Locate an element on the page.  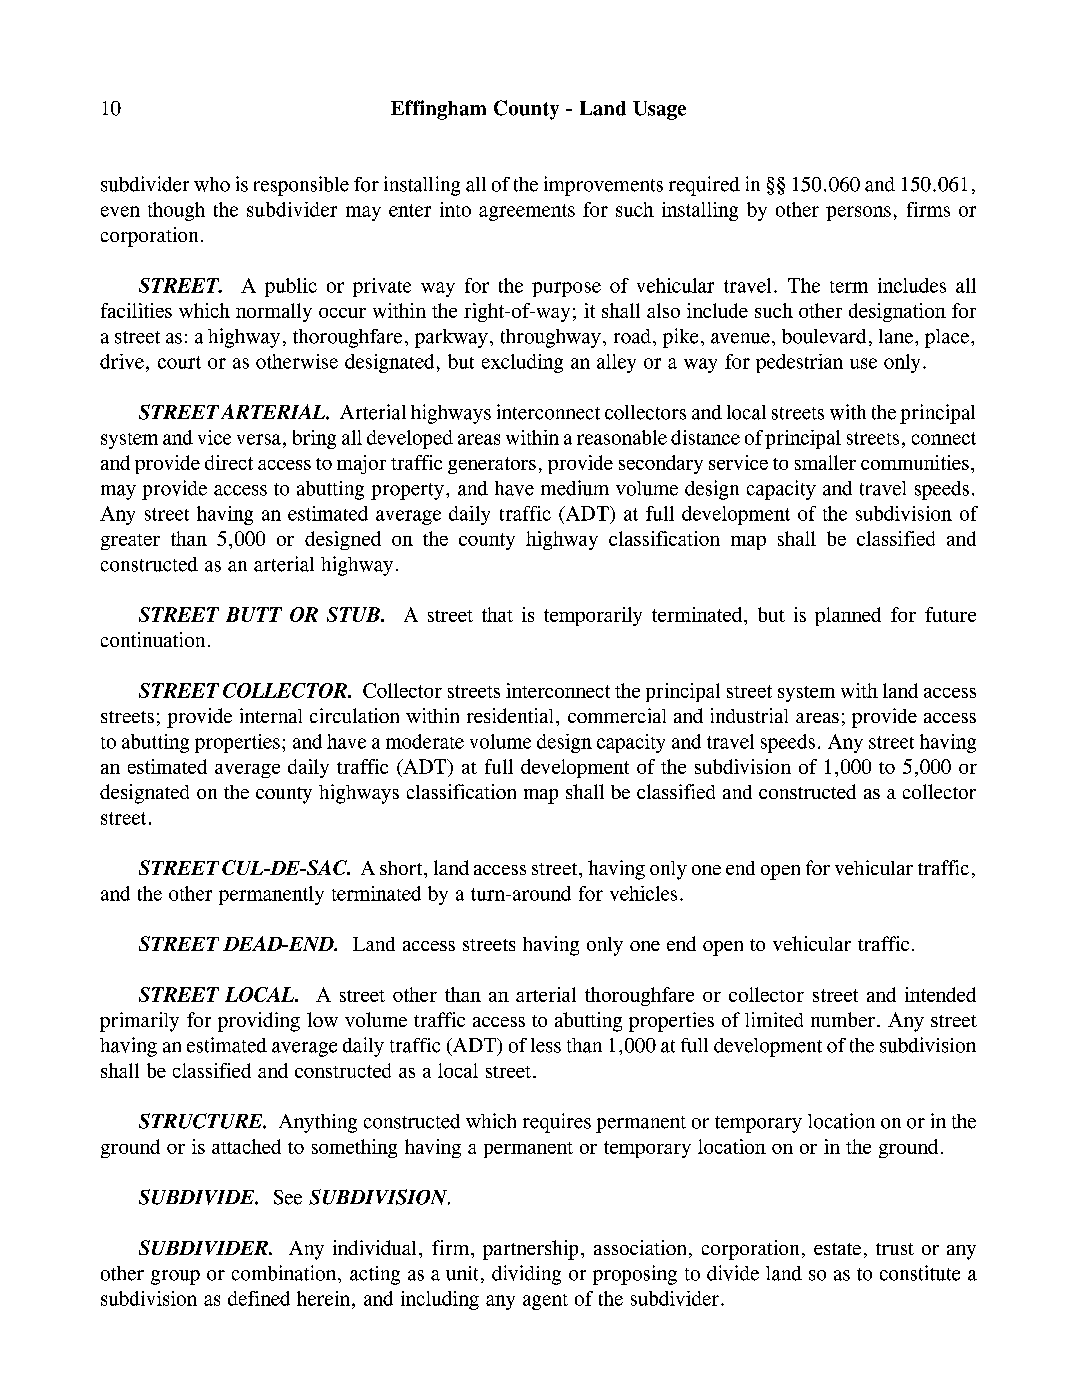
internal is located at coordinates (271, 715).
